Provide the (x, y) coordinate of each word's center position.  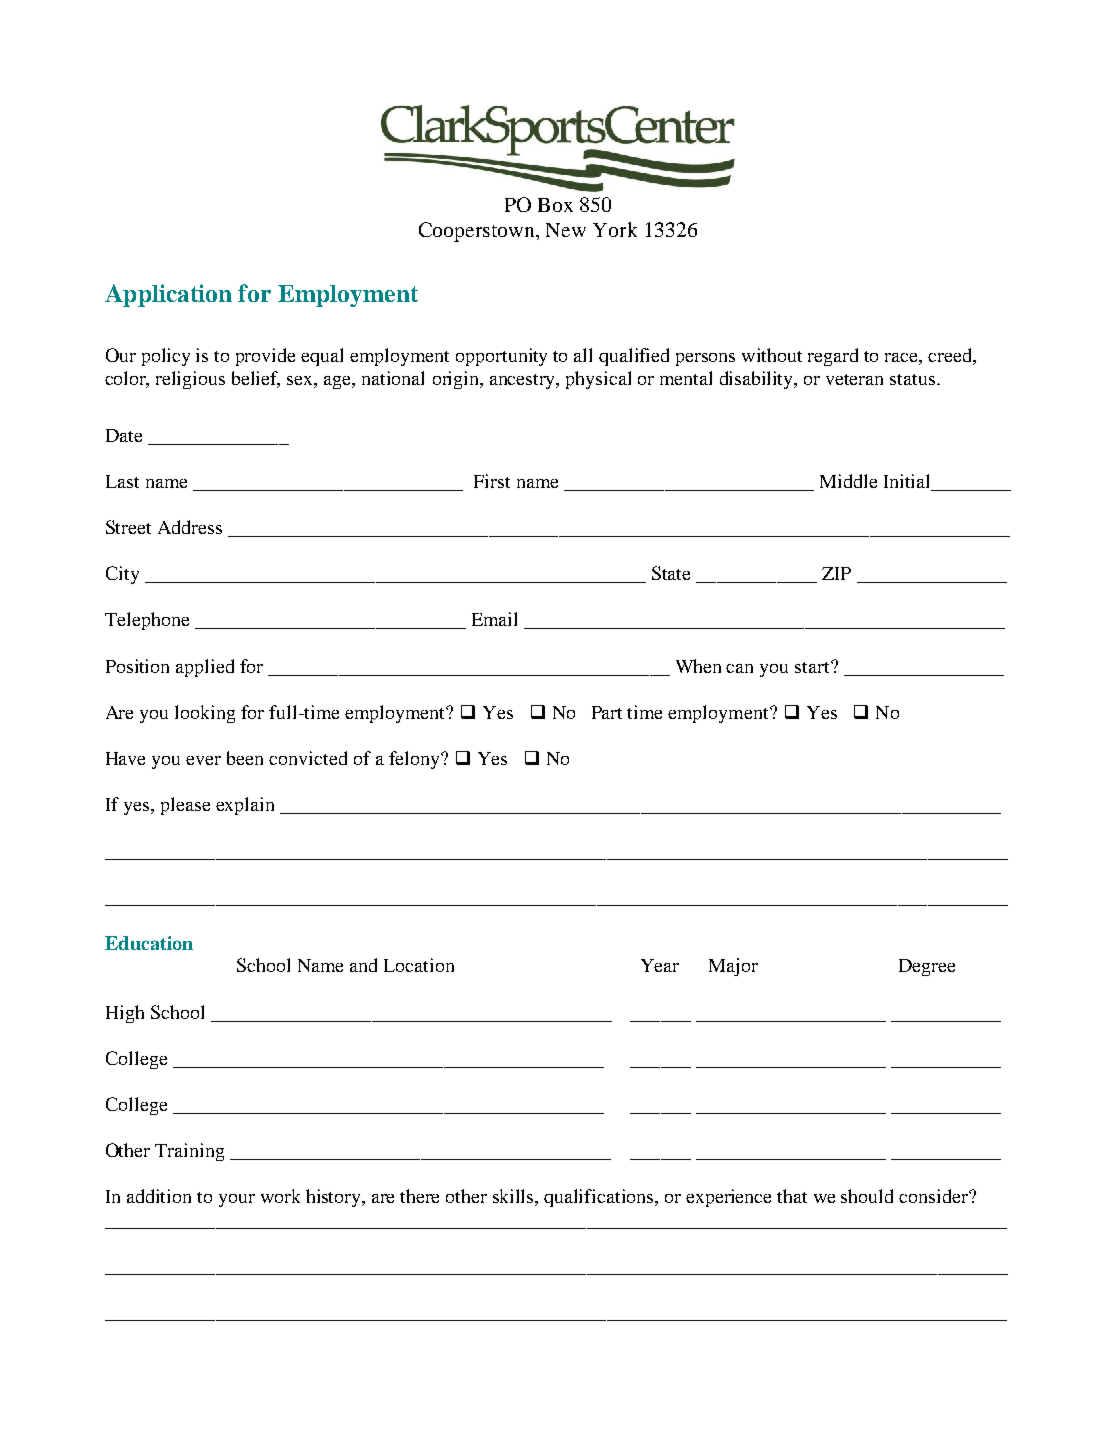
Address (190, 527)
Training (189, 1152)
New (566, 230)
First (492, 481)
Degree (927, 967)
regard (833, 357)
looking (205, 714)
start (813, 667)
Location (419, 965)
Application (168, 295)
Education (149, 943)
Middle (848, 481)
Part (607, 712)
